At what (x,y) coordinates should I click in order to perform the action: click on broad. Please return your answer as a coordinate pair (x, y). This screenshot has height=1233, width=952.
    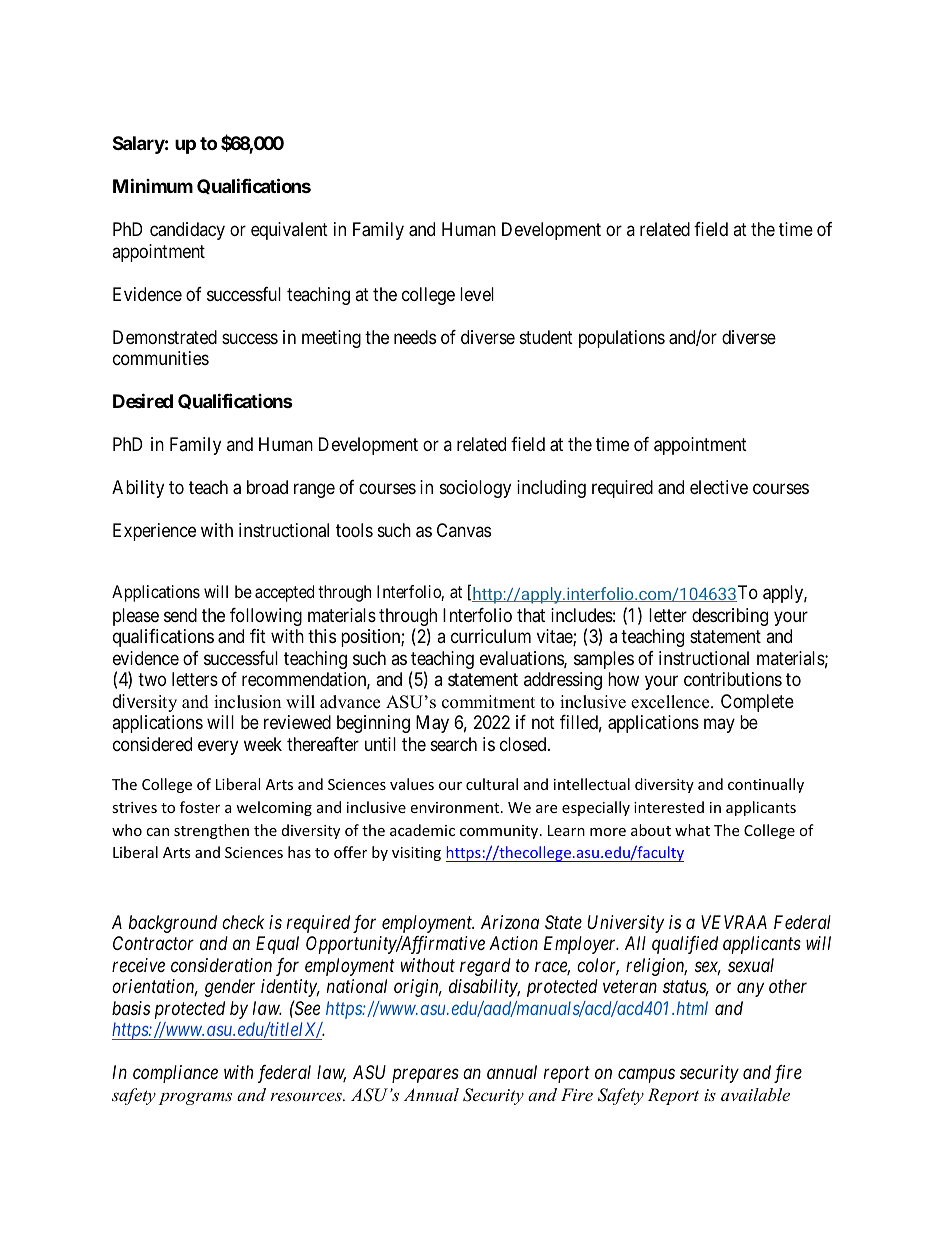
    Looking at the image, I should click on (267, 487).
